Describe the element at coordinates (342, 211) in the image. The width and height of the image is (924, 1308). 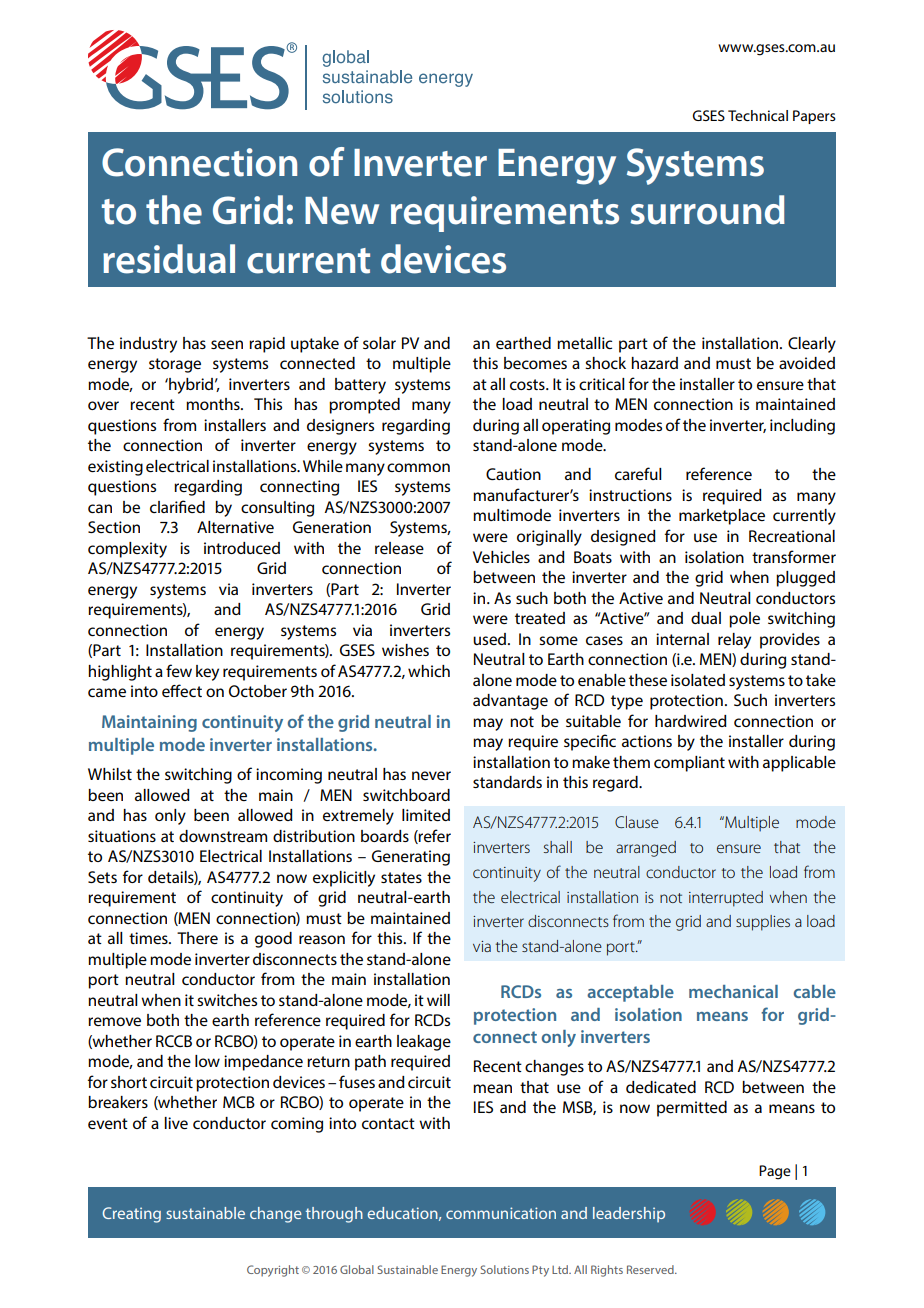
I see `New` at that location.
